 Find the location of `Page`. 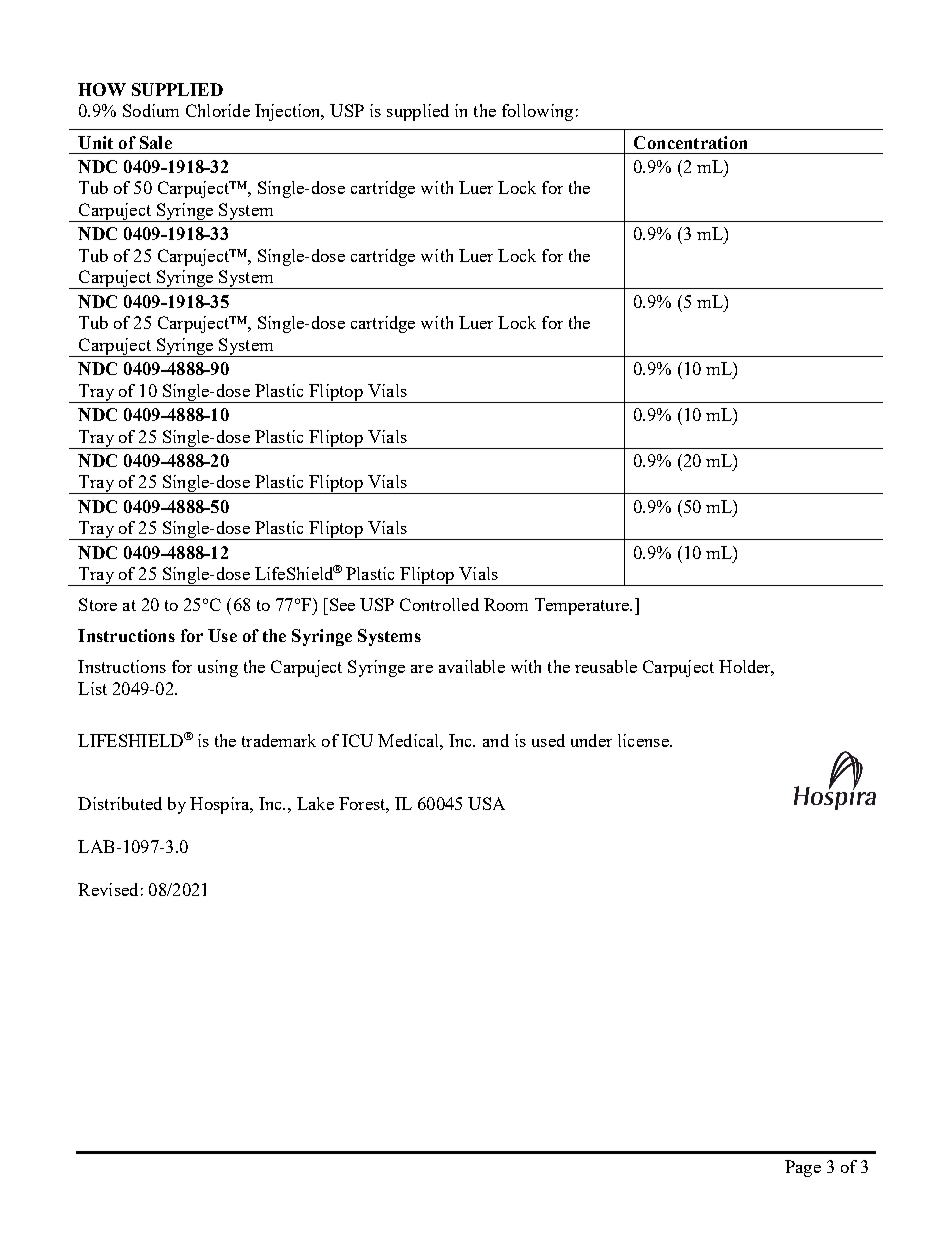

Page is located at coordinates (803, 1168).
